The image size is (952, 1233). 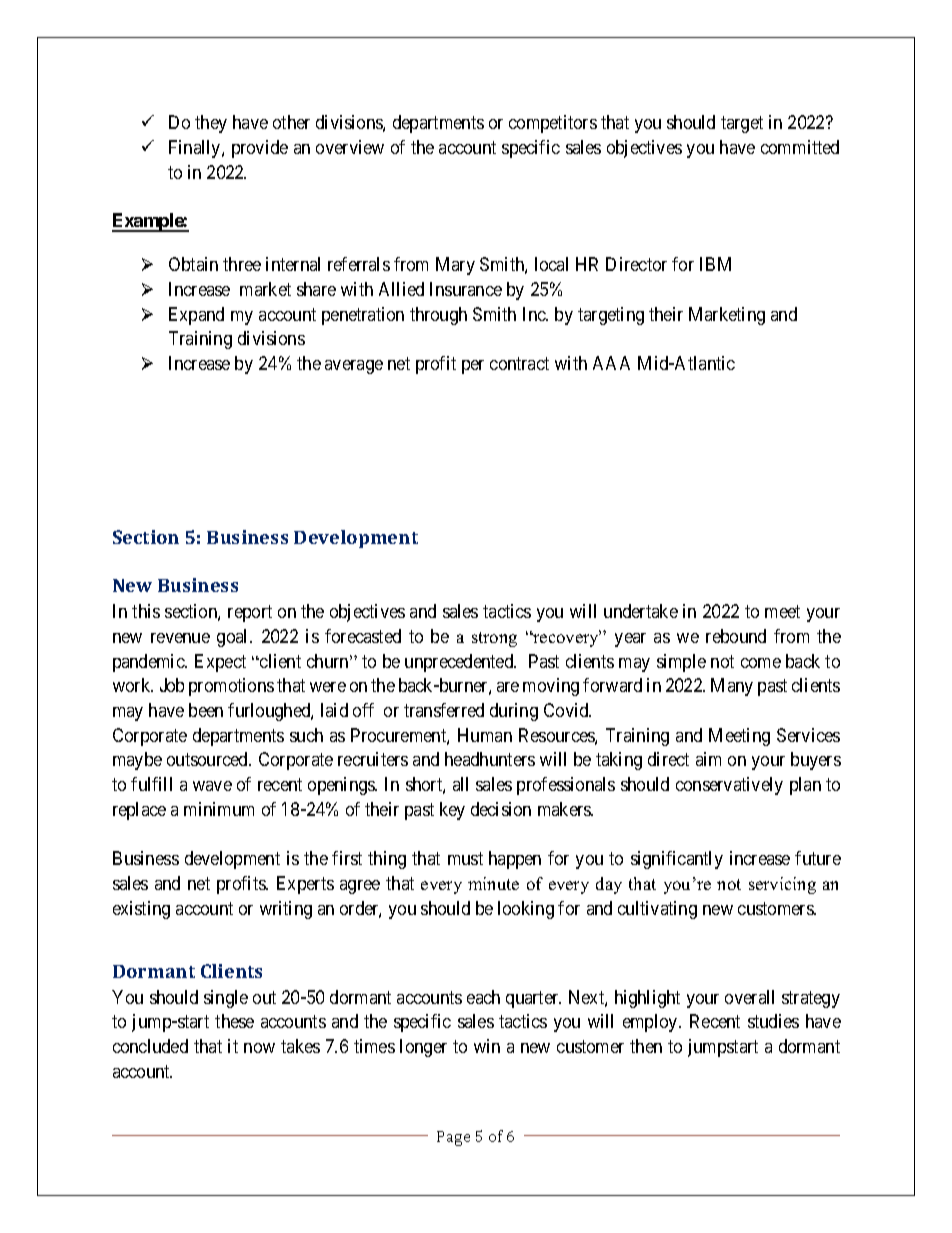 I want to click on competitors, so click(x=553, y=124).
